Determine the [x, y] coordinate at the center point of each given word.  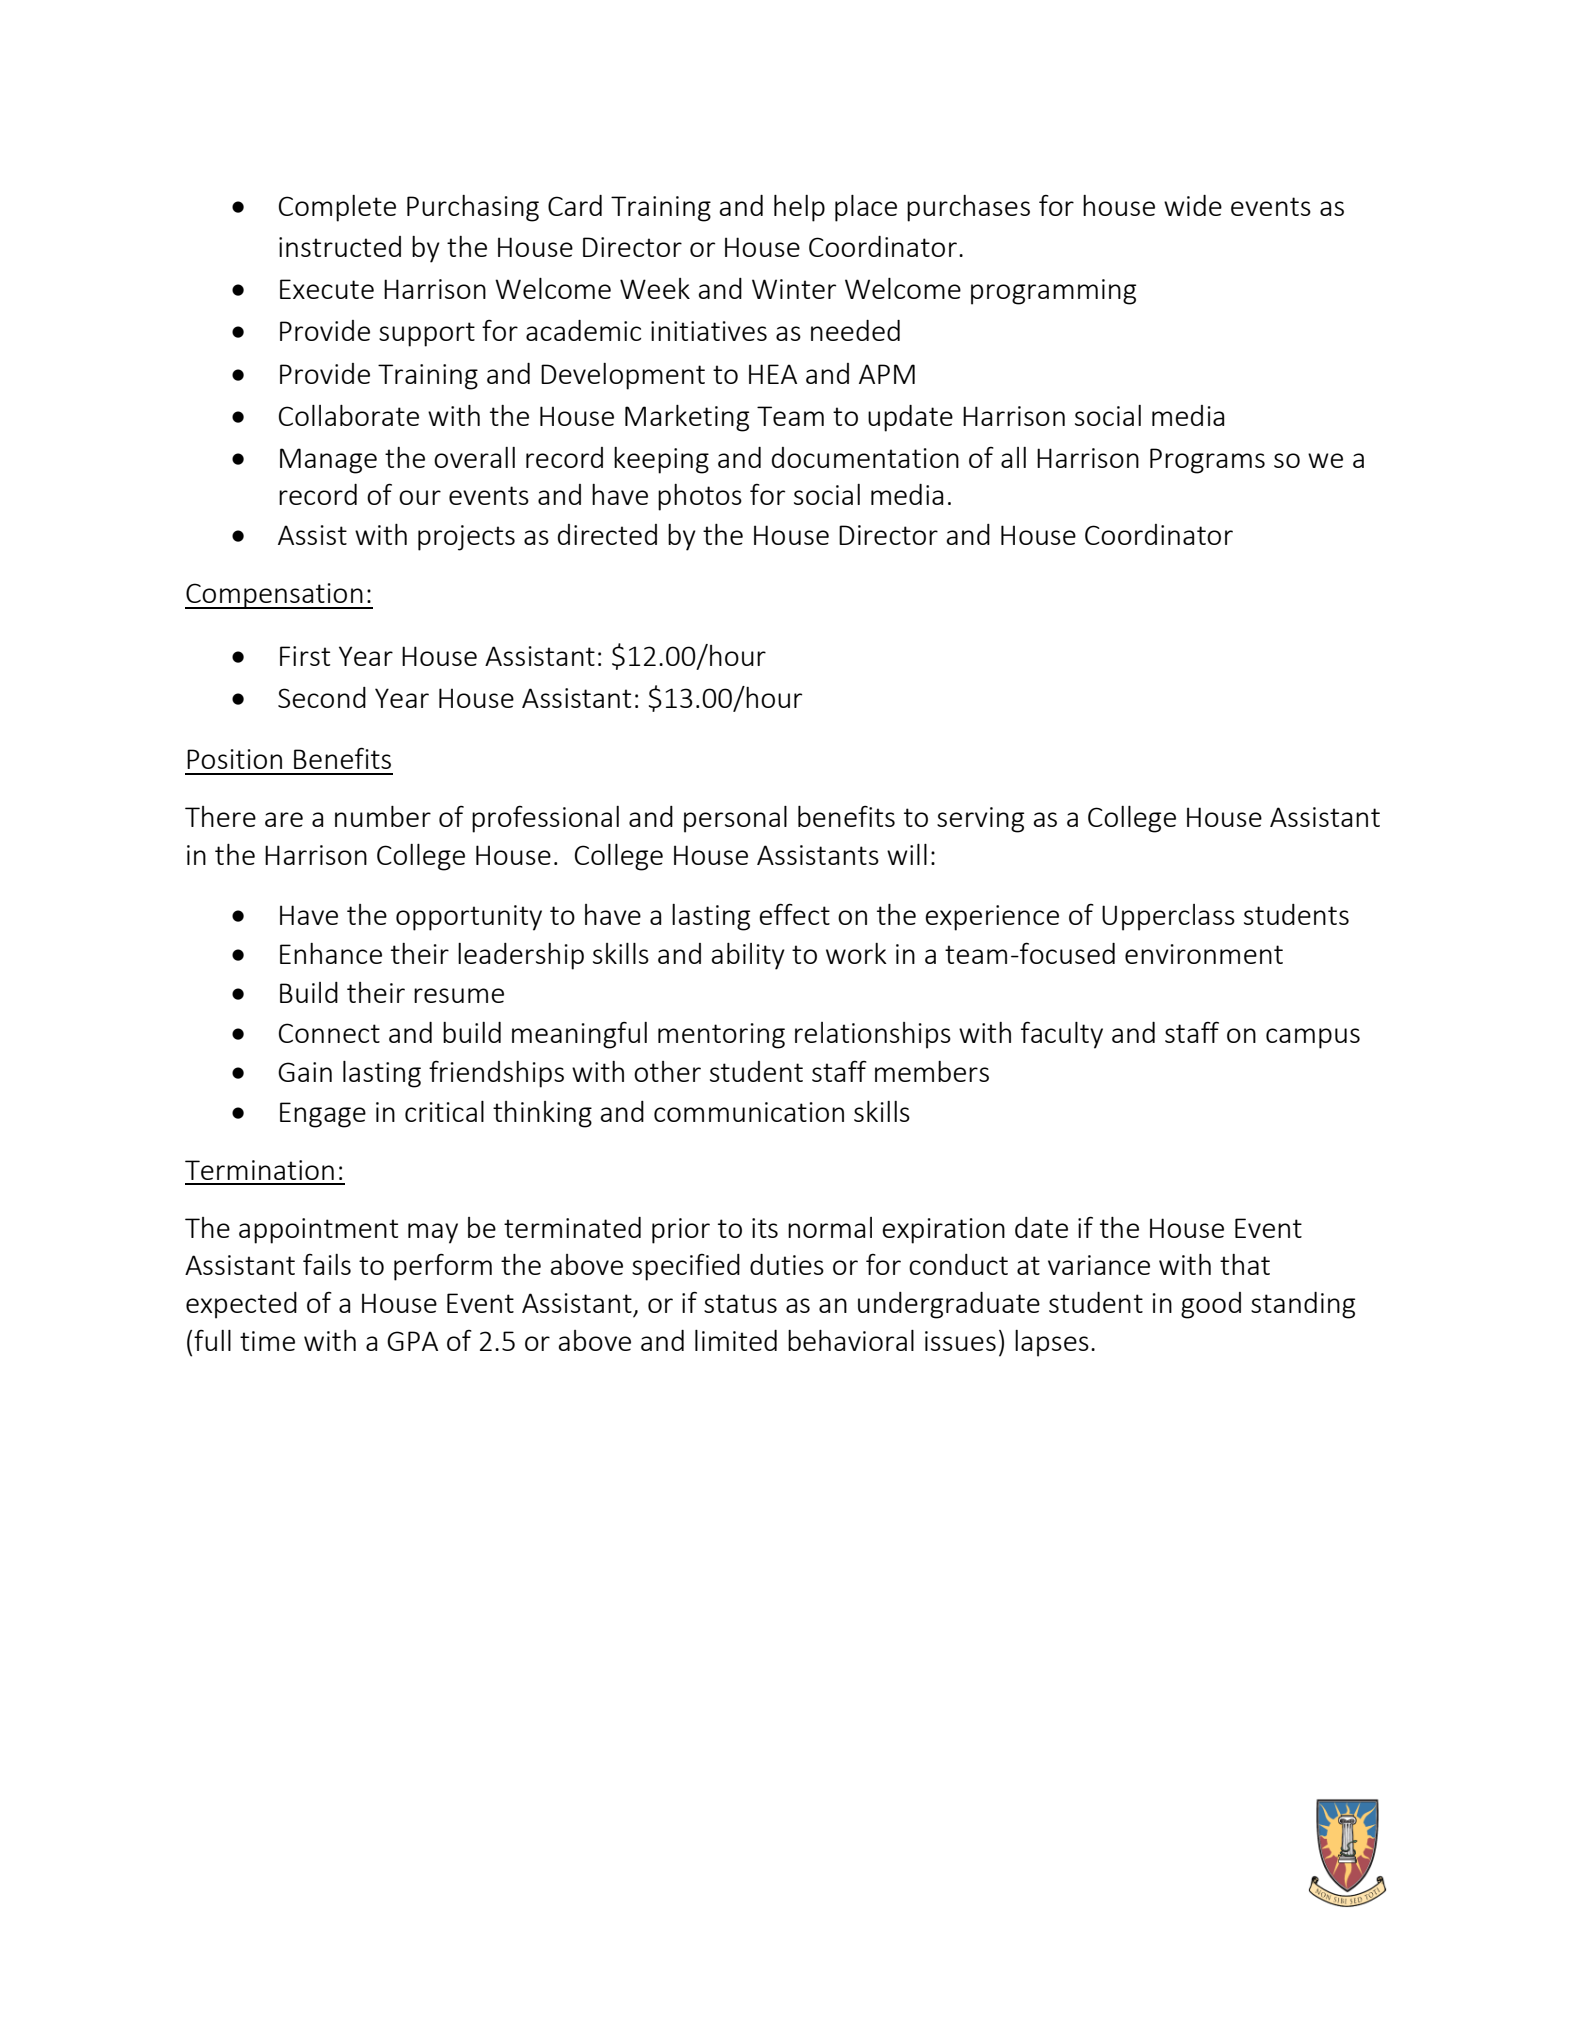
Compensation [275, 596]
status [740, 1303]
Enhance [331, 953]
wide [1193, 205]
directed [607, 534]
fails [327, 1264]
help [799, 208]
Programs [1207, 461]
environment [1204, 954]
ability [748, 956]
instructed [340, 246]
